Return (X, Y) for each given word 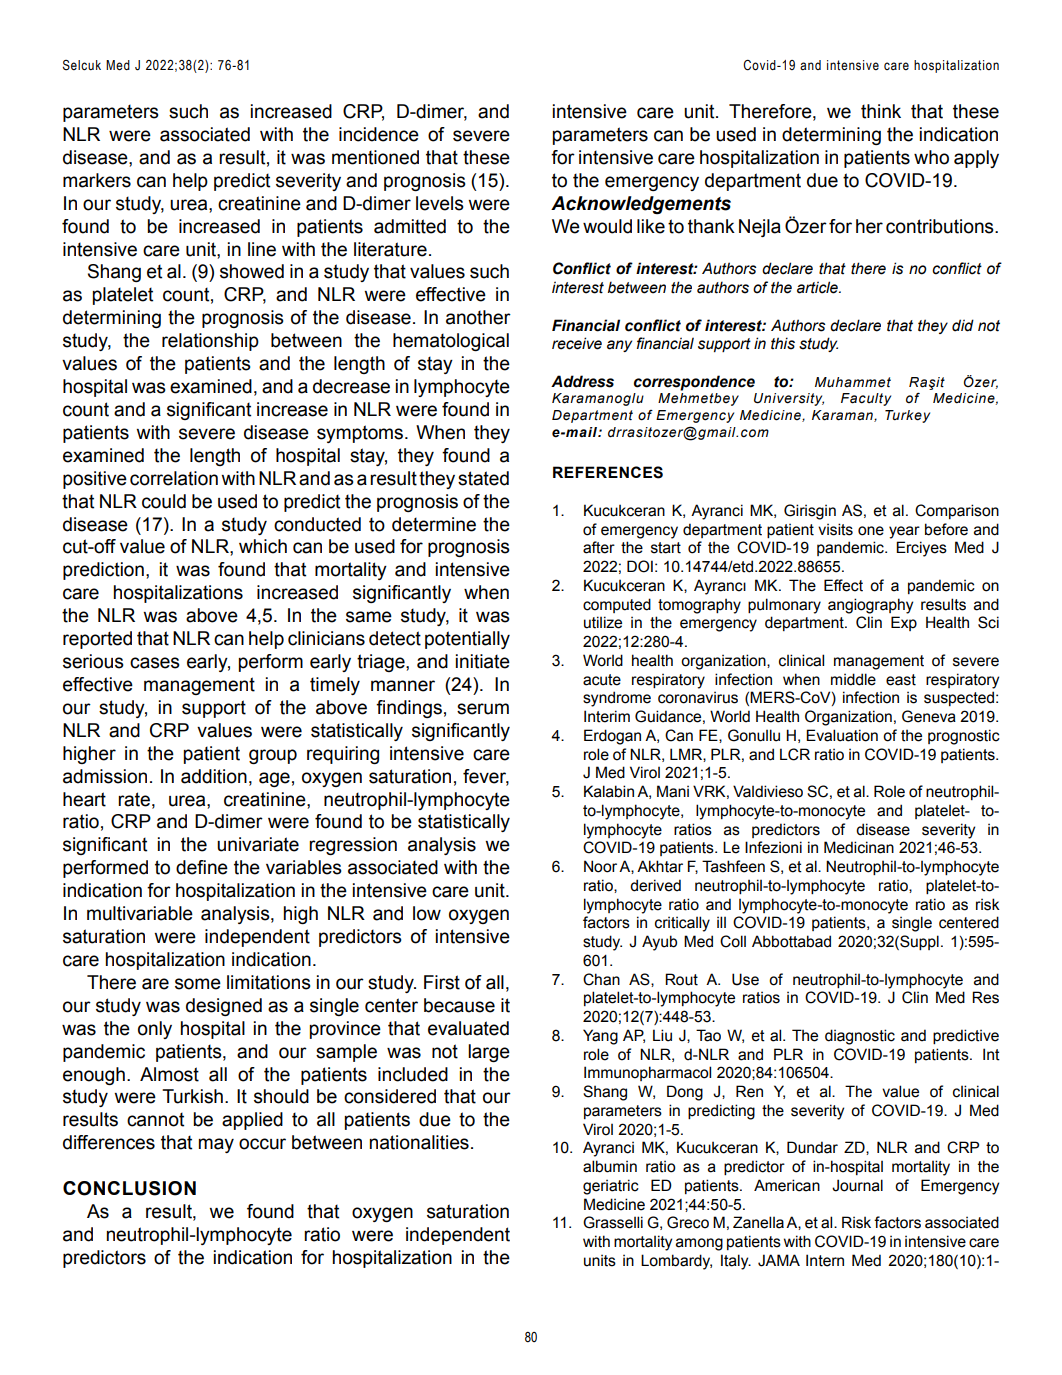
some (198, 984)
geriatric (611, 1187)
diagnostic (860, 1037)
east (901, 680)
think (881, 111)
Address (582, 381)
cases (155, 663)
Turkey (907, 416)
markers (97, 180)
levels (440, 203)
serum (483, 709)
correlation (174, 478)
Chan (601, 979)
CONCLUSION (129, 1188)
